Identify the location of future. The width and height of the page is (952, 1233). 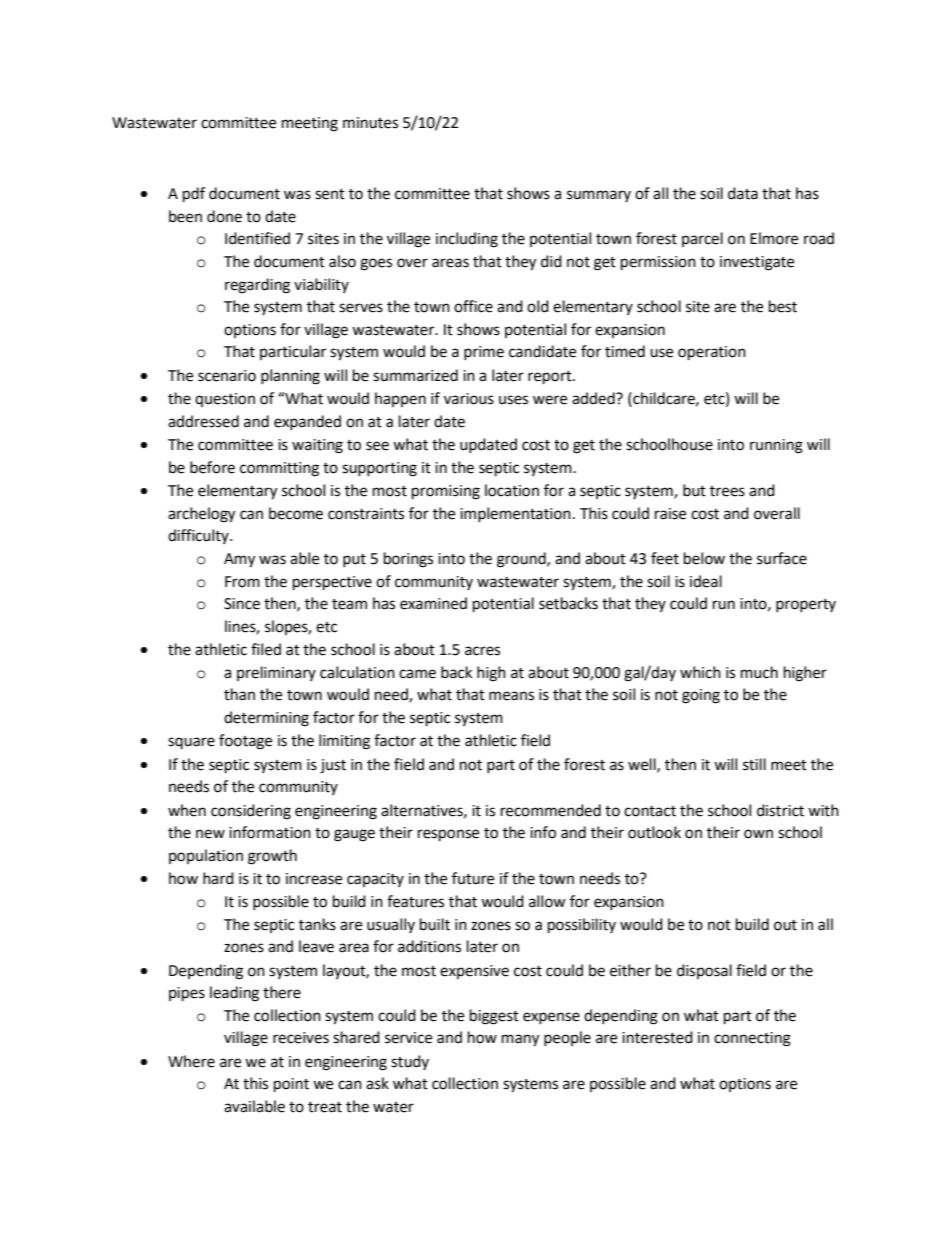
(473, 878).
